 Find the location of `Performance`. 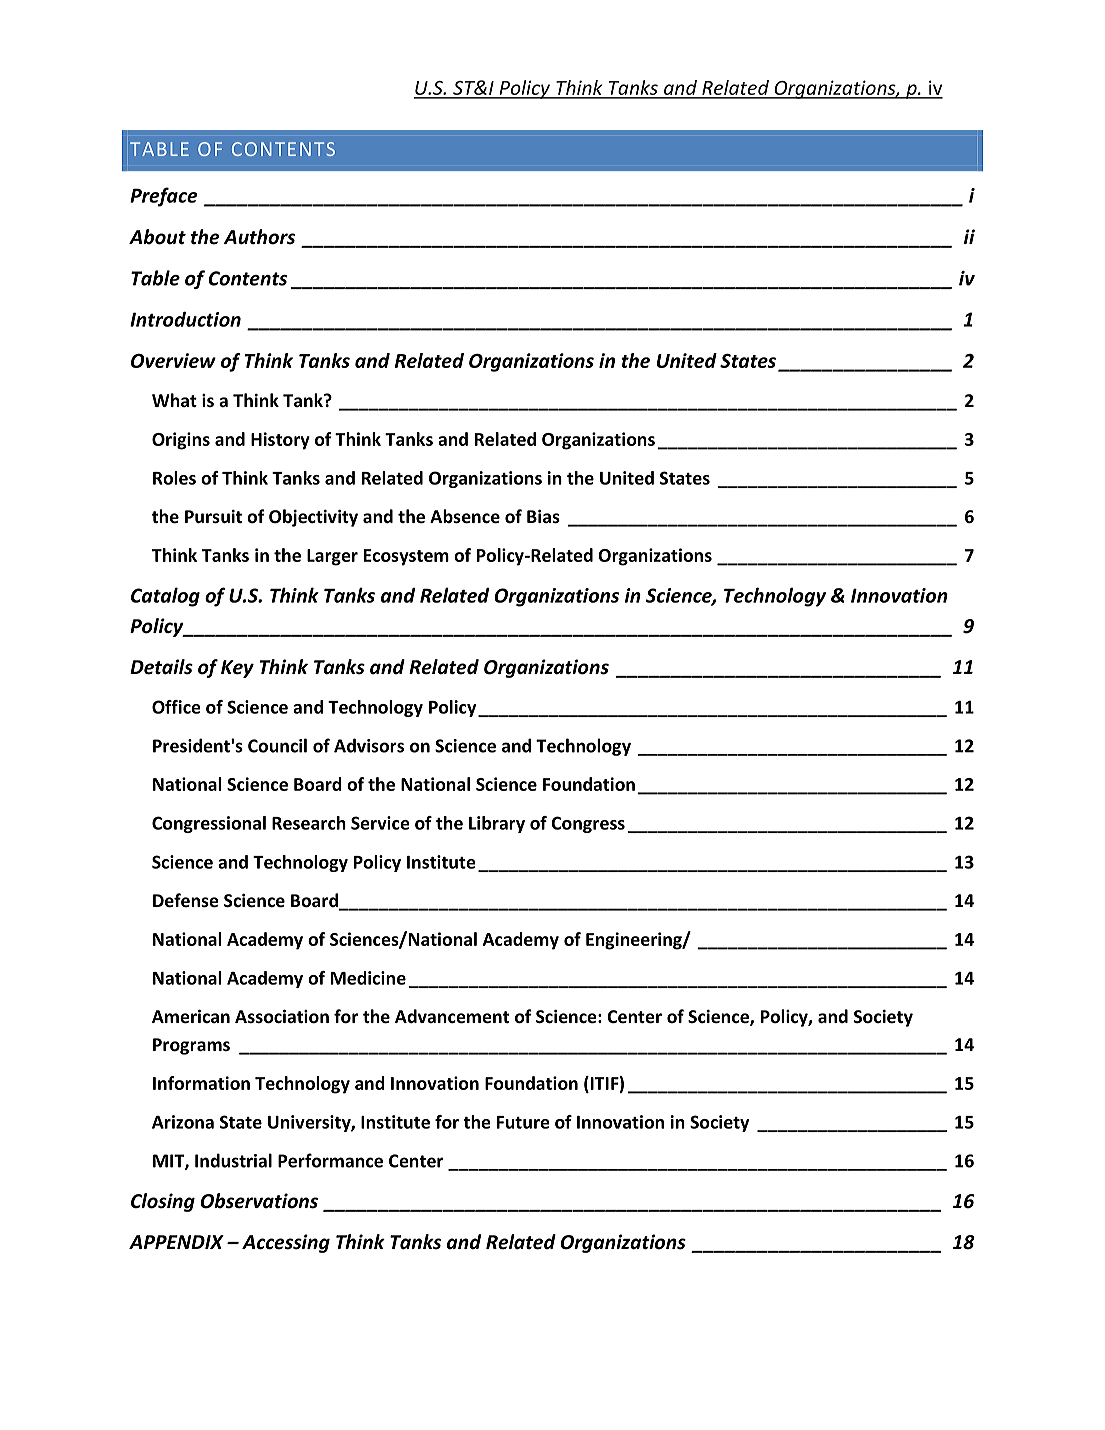

Performance is located at coordinates (330, 1160).
